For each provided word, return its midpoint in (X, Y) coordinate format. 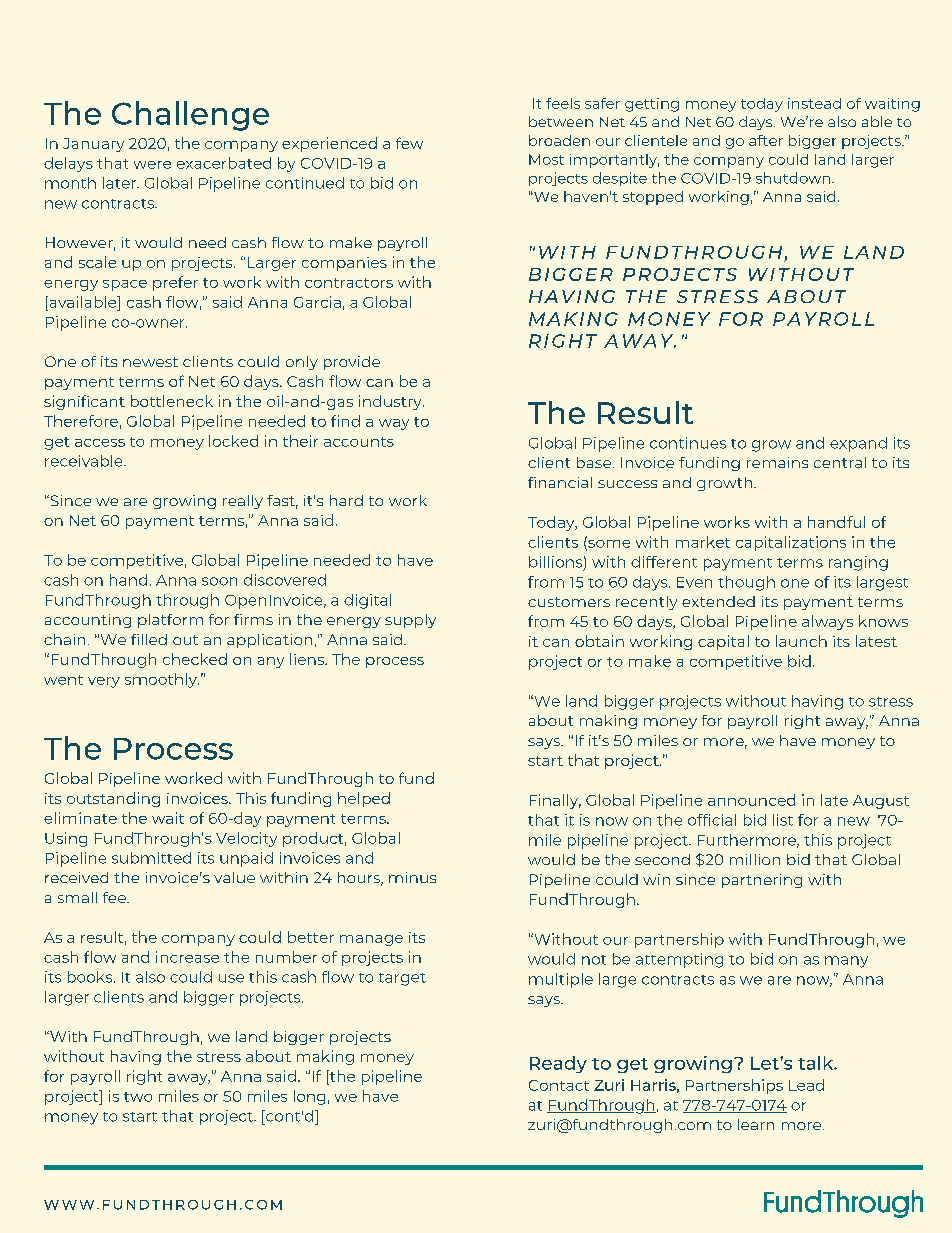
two (138, 1097)
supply (410, 621)
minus (412, 877)
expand (858, 444)
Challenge (190, 116)
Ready (558, 1064)
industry (391, 402)
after (766, 140)
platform (170, 621)
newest (150, 362)
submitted (151, 858)
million (755, 859)
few (409, 143)
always (827, 622)
